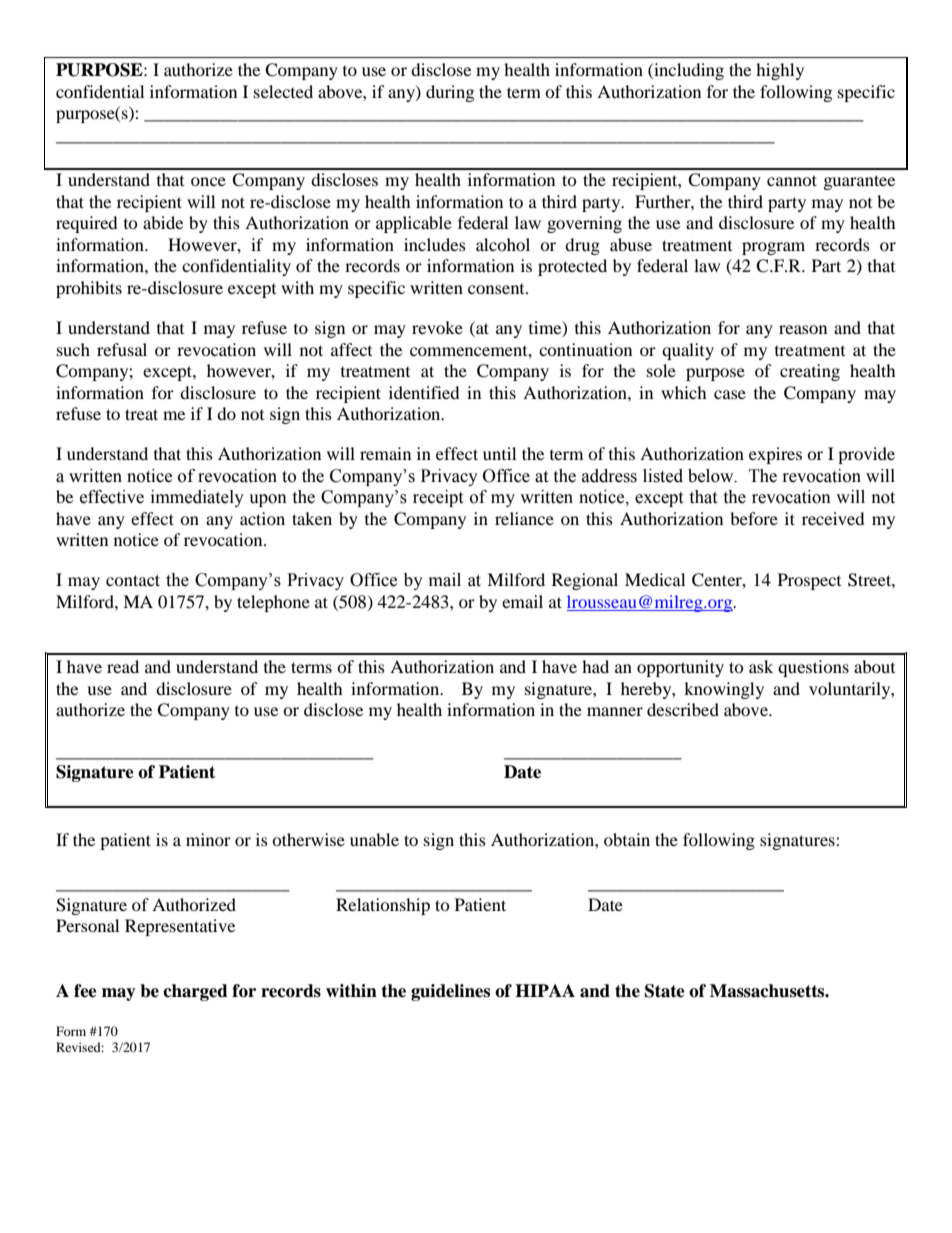 This document has height=1233, width=952. Describe the element at coordinates (450, 93) in the document. I see `during` at that location.
